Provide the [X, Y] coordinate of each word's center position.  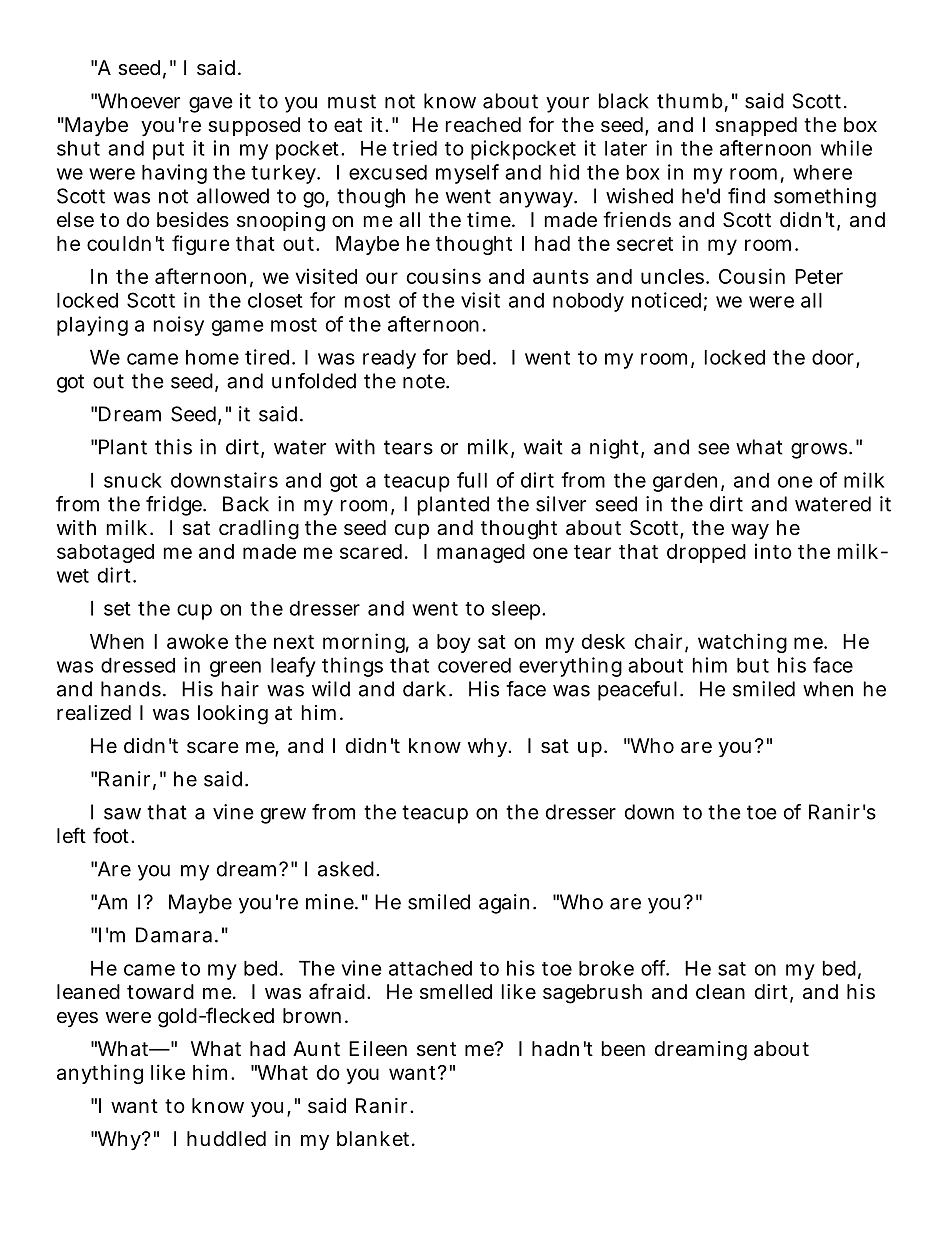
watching [742, 643]
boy [454, 643]
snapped [756, 126]
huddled [226, 1138]
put [168, 151]
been [623, 1048]
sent [436, 1049]
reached [483, 125]
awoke [197, 641]
